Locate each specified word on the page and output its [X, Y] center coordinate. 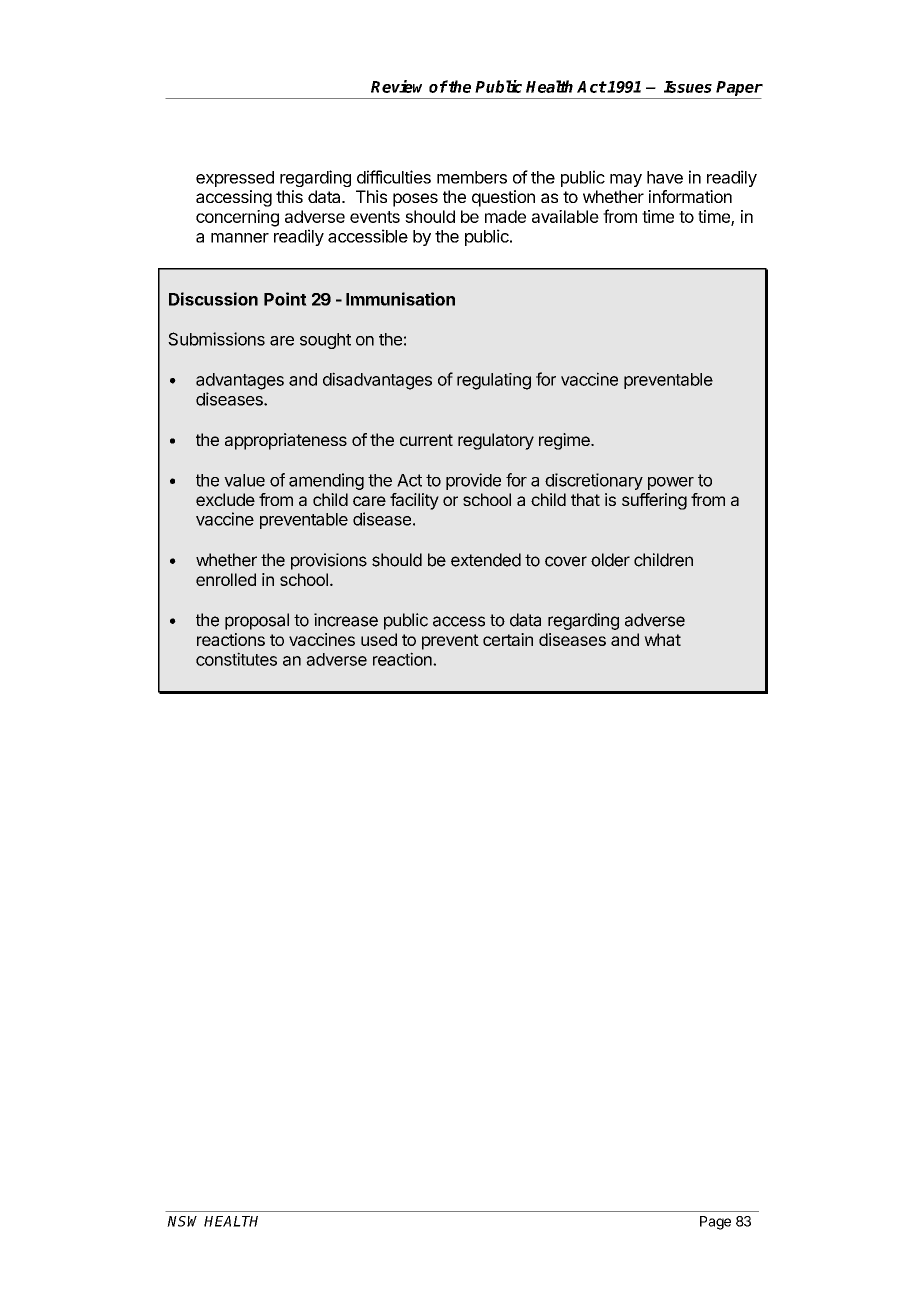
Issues [688, 87]
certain [508, 639]
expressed [235, 179]
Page [715, 1223]
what [662, 639]
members [472, 177]
